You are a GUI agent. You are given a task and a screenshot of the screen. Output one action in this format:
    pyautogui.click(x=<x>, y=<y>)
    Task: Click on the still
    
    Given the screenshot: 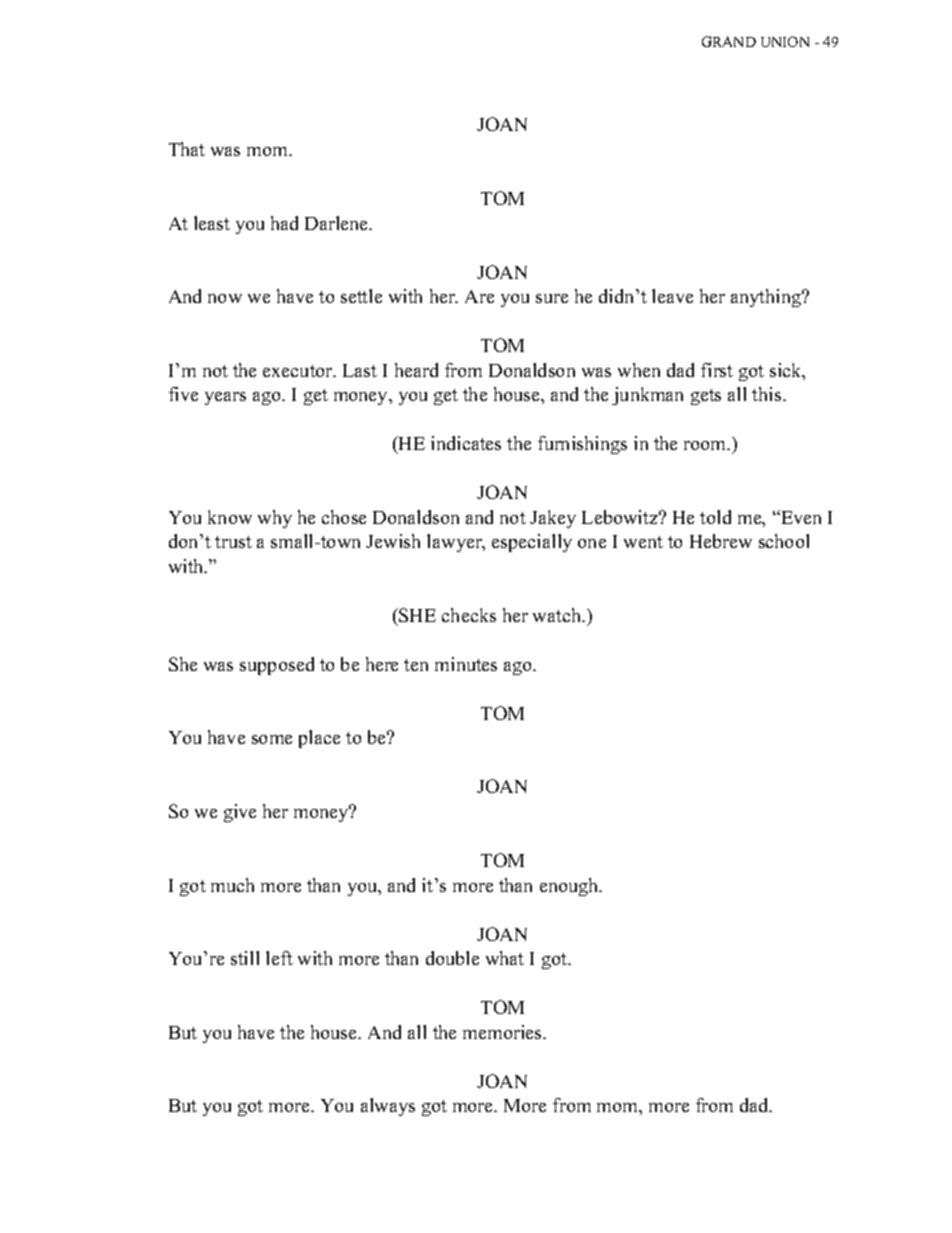 What is the action you would take?
    pyautogui.click(x=245, y=958)
